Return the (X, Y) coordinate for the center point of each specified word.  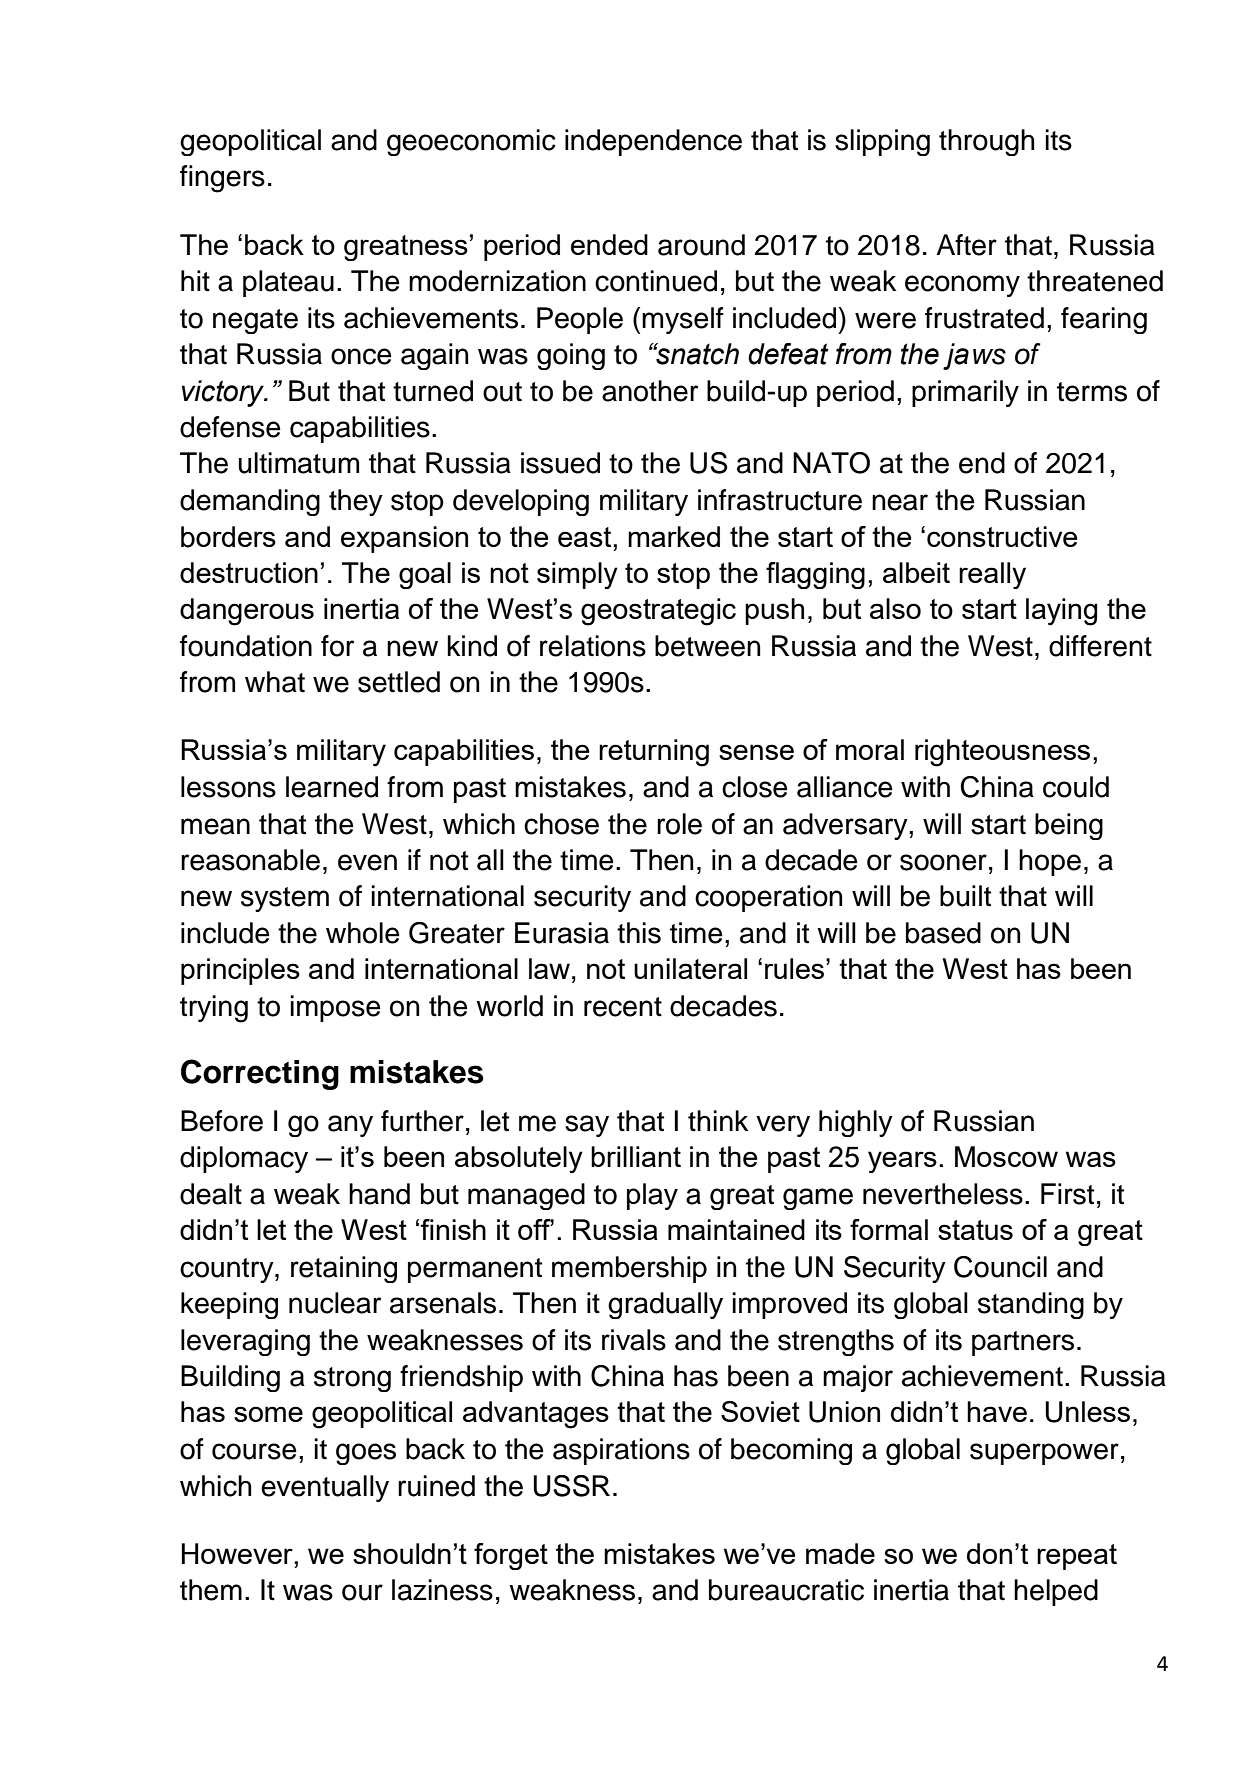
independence (653, 142)
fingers (222, 179)
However (238, 1553)
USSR (572, 1486)
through (986, 142)
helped (1056, 1592)
